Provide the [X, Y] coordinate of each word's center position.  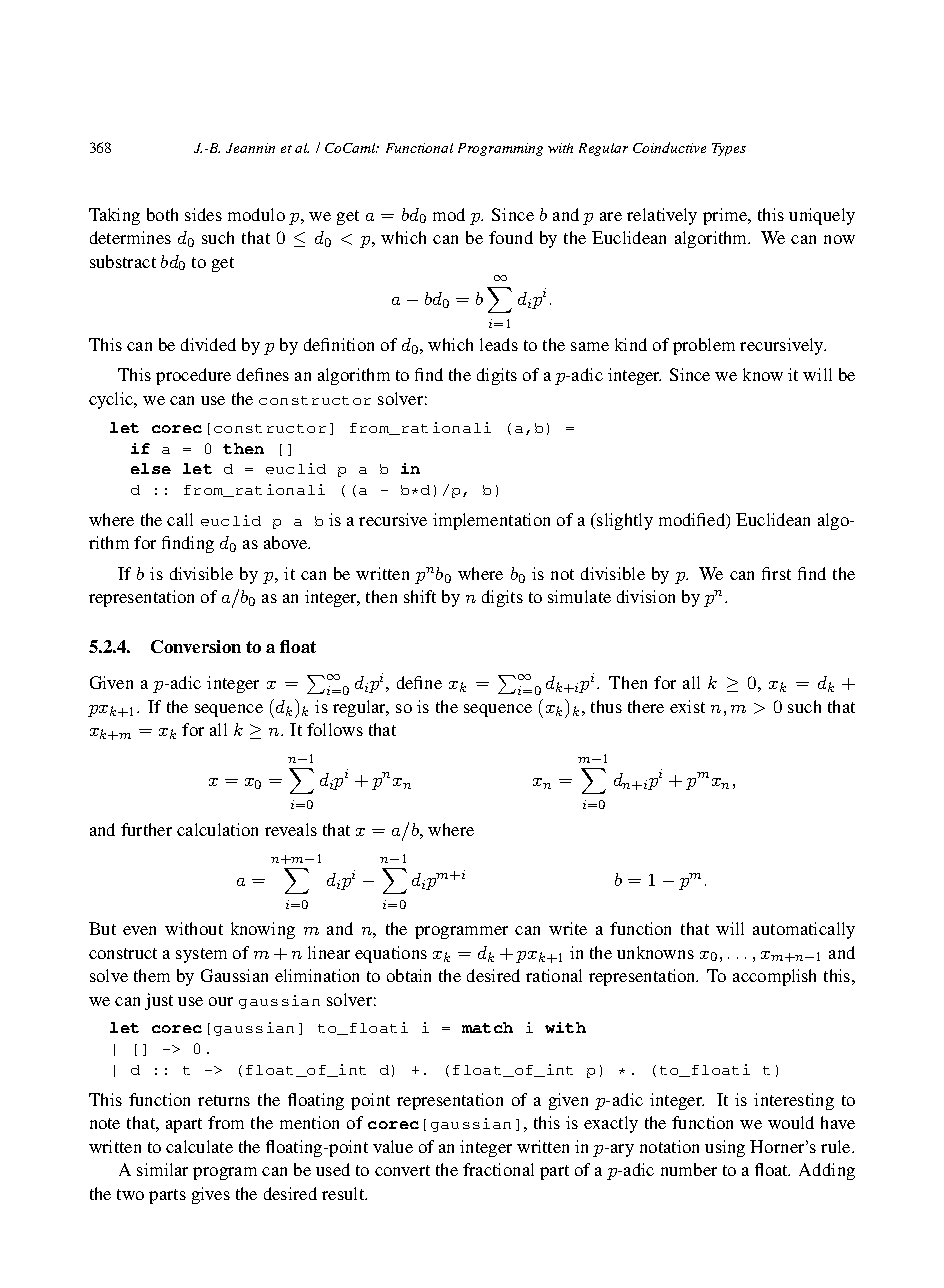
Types [729, 149]
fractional [498, 1169]
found [511, 237]
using [725, 1148]
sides [203, 214]
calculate [199, 1146]
